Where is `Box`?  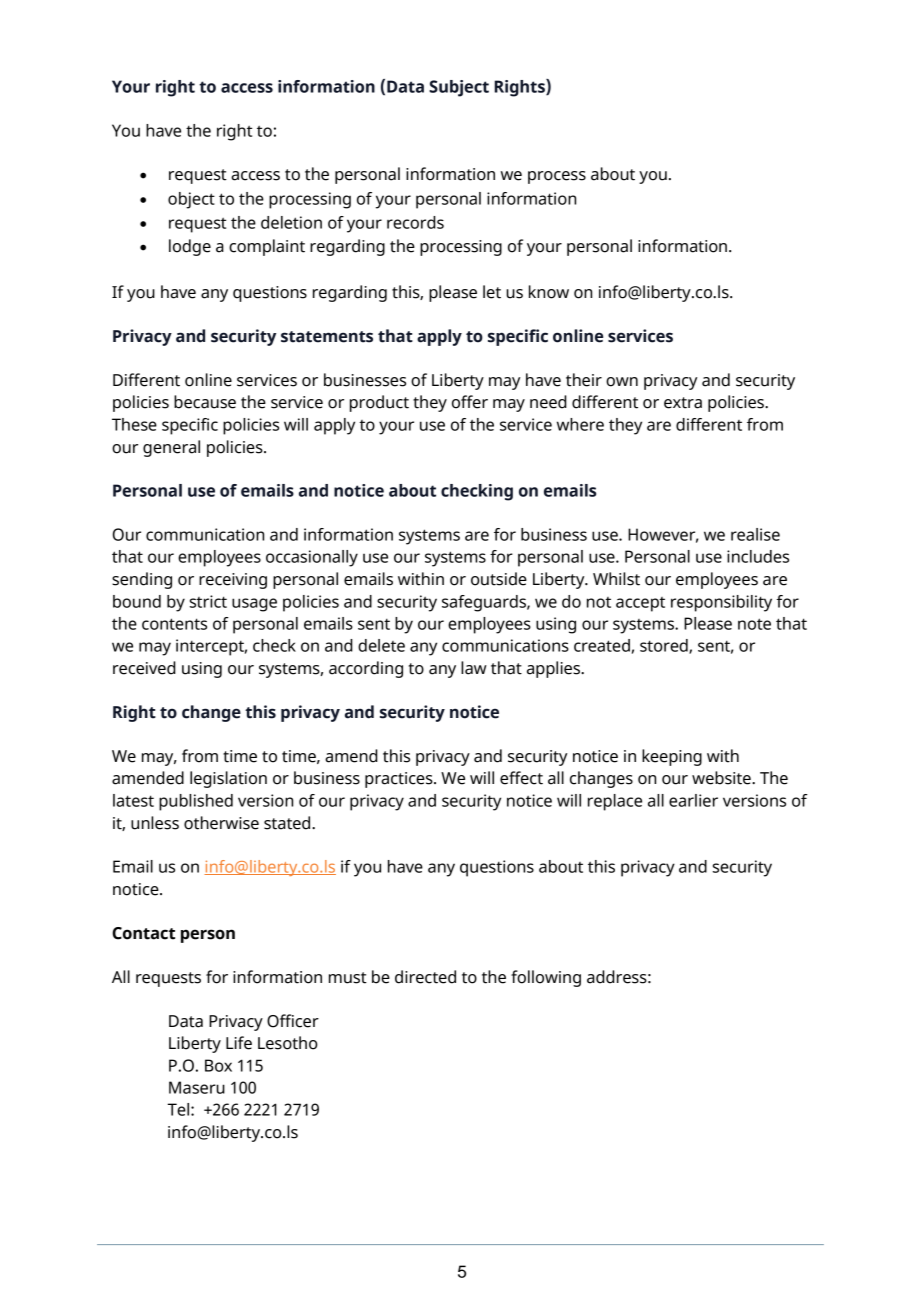
Box is located at coordinates (218, 1065).
